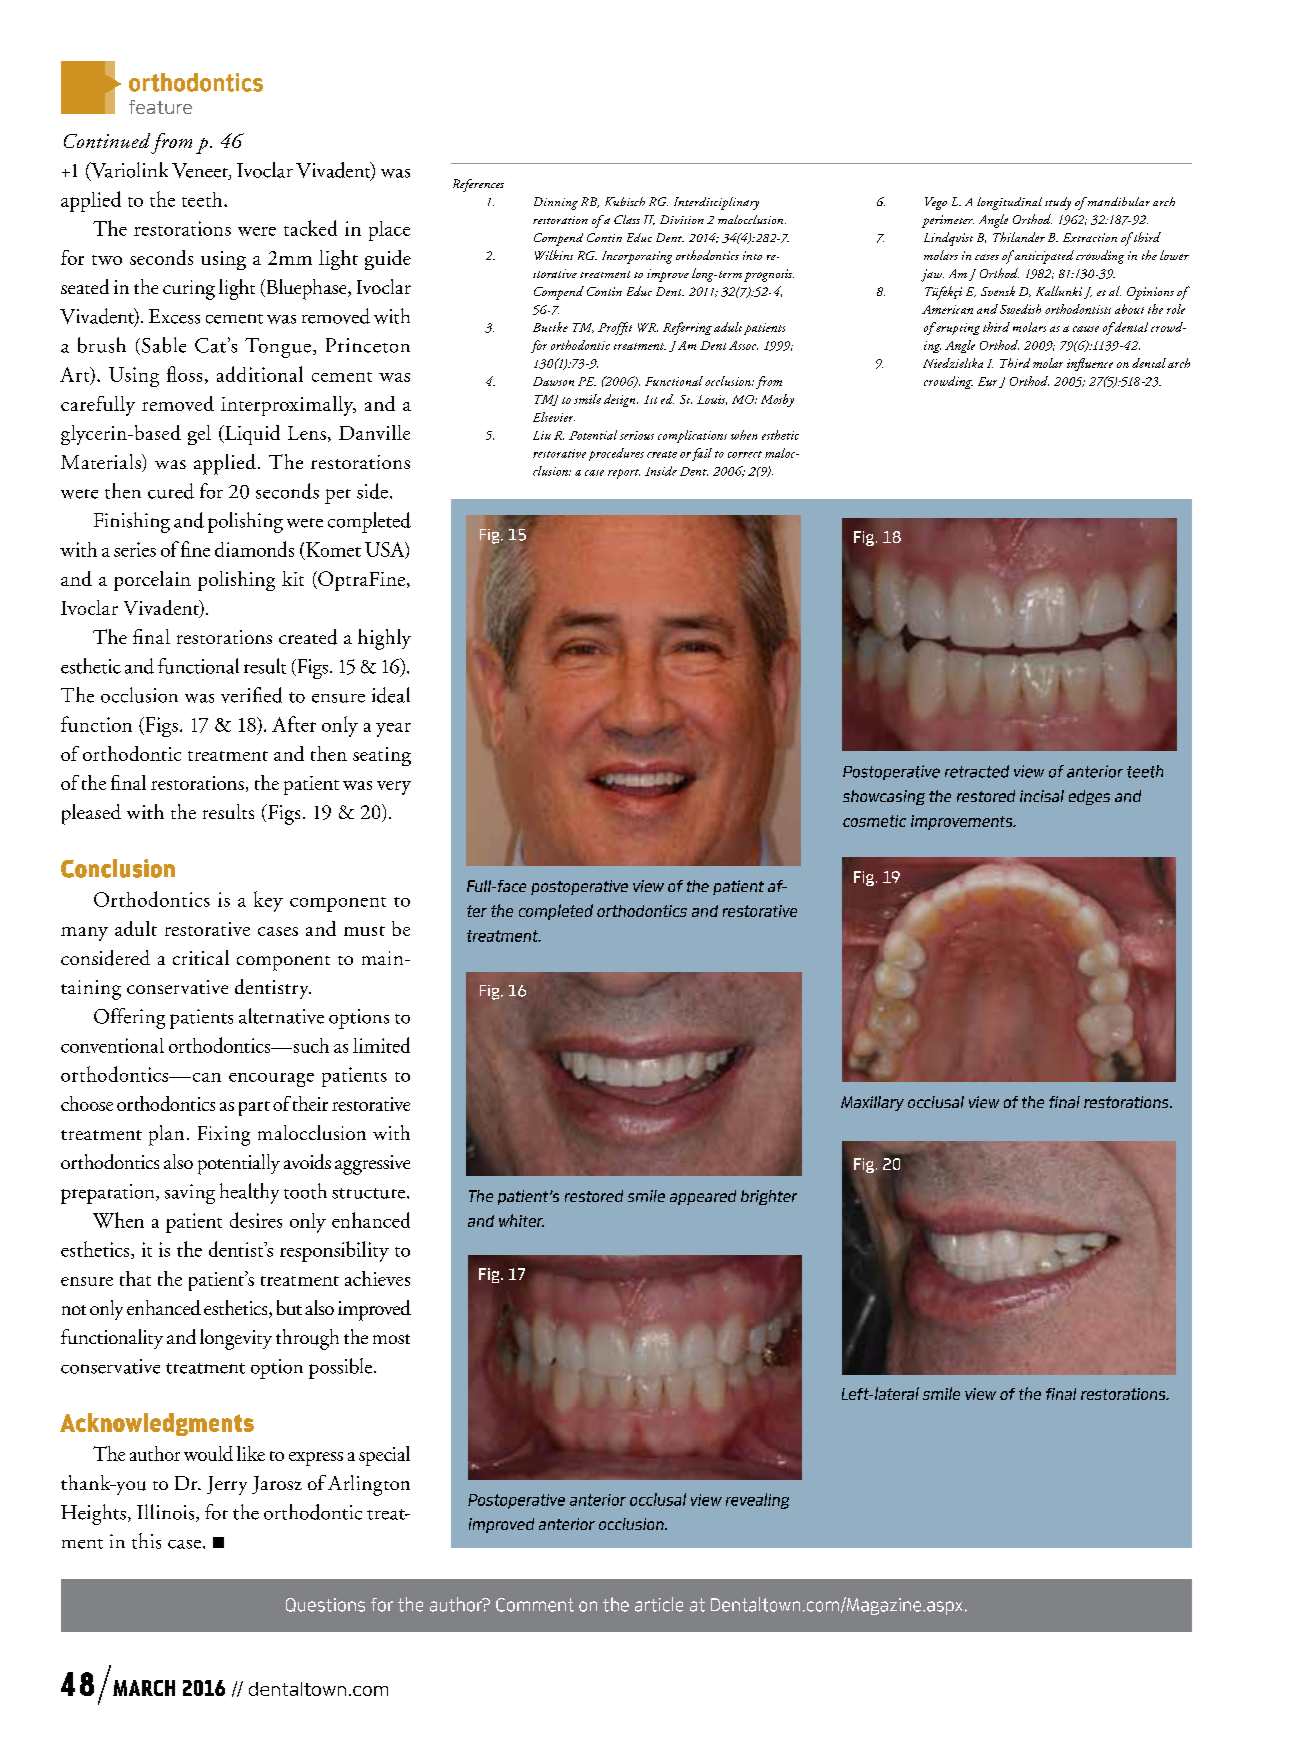 The width and height of the page is (1293, 1757). I want to click on this, so click(146, 1541).
